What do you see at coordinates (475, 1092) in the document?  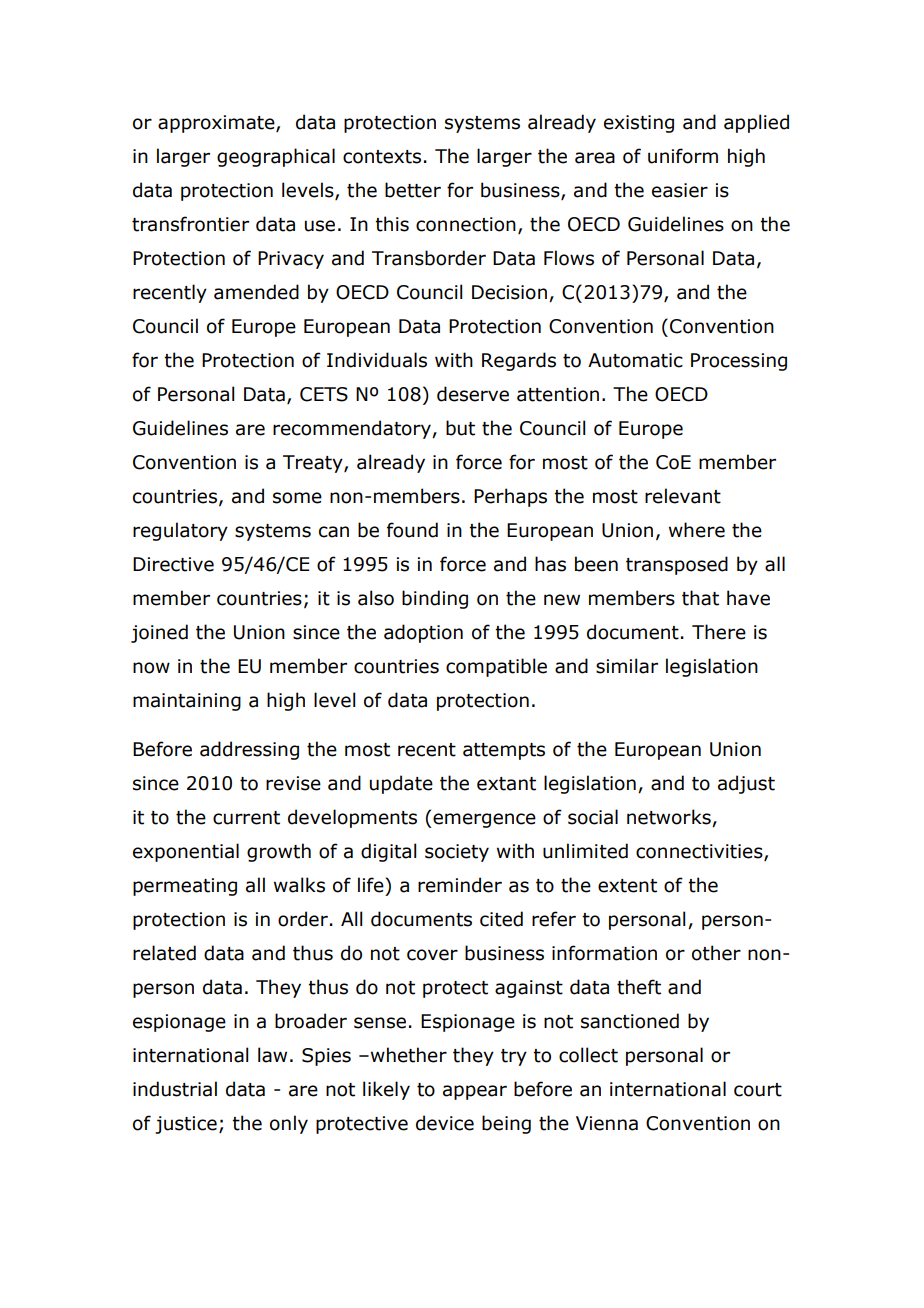 I see `appear` at bounding box center [475, 1092].
